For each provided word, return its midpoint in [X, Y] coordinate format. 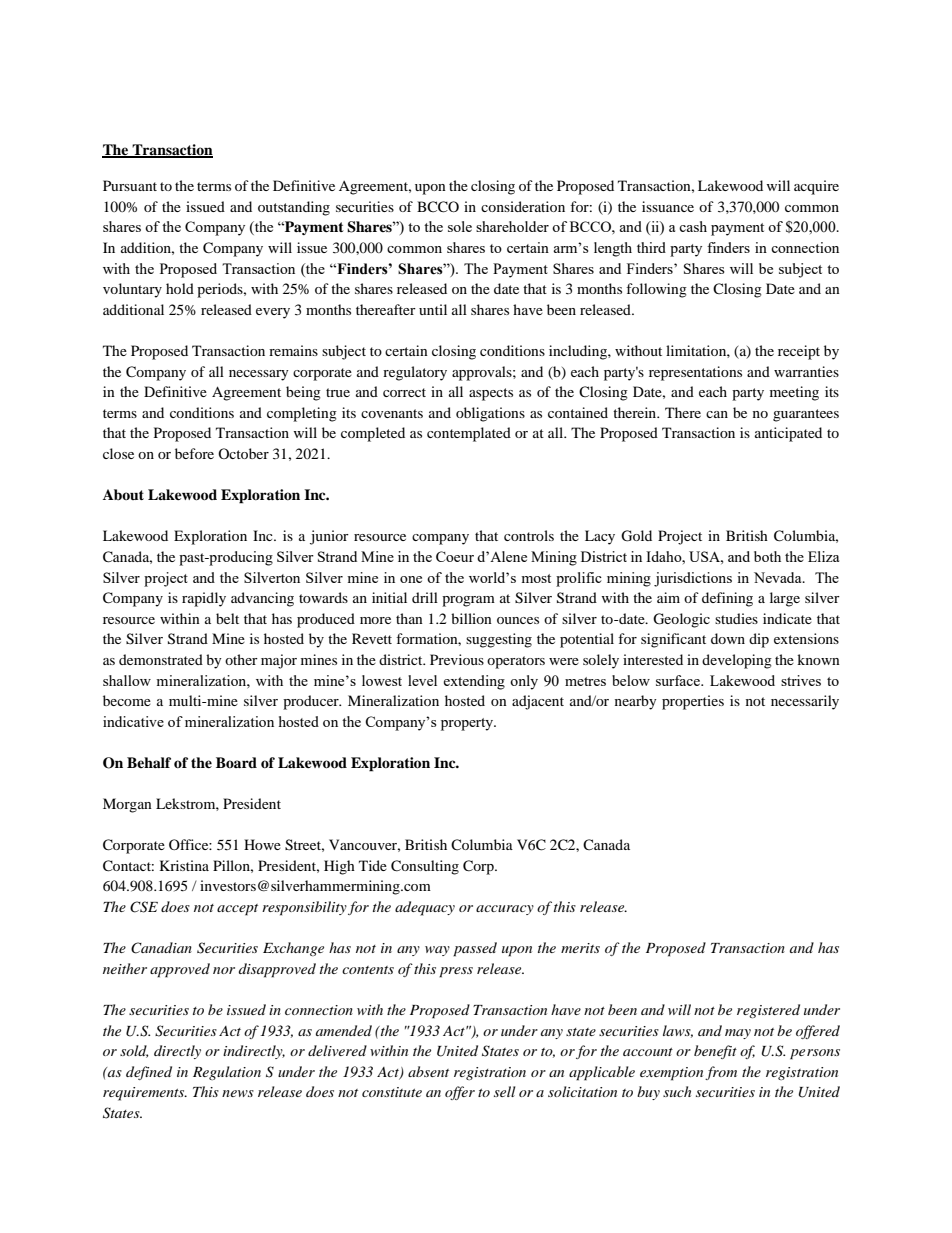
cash [693, 226]
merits [580, 948]
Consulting [425, 867]
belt [227, 618]
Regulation [227, 1073]
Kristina [184, 865]
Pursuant [130, 185]
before [194, 453]
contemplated [469, 434]
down [728, 638]
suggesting [499, 640]
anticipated [788, 434]
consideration [523, 206]
